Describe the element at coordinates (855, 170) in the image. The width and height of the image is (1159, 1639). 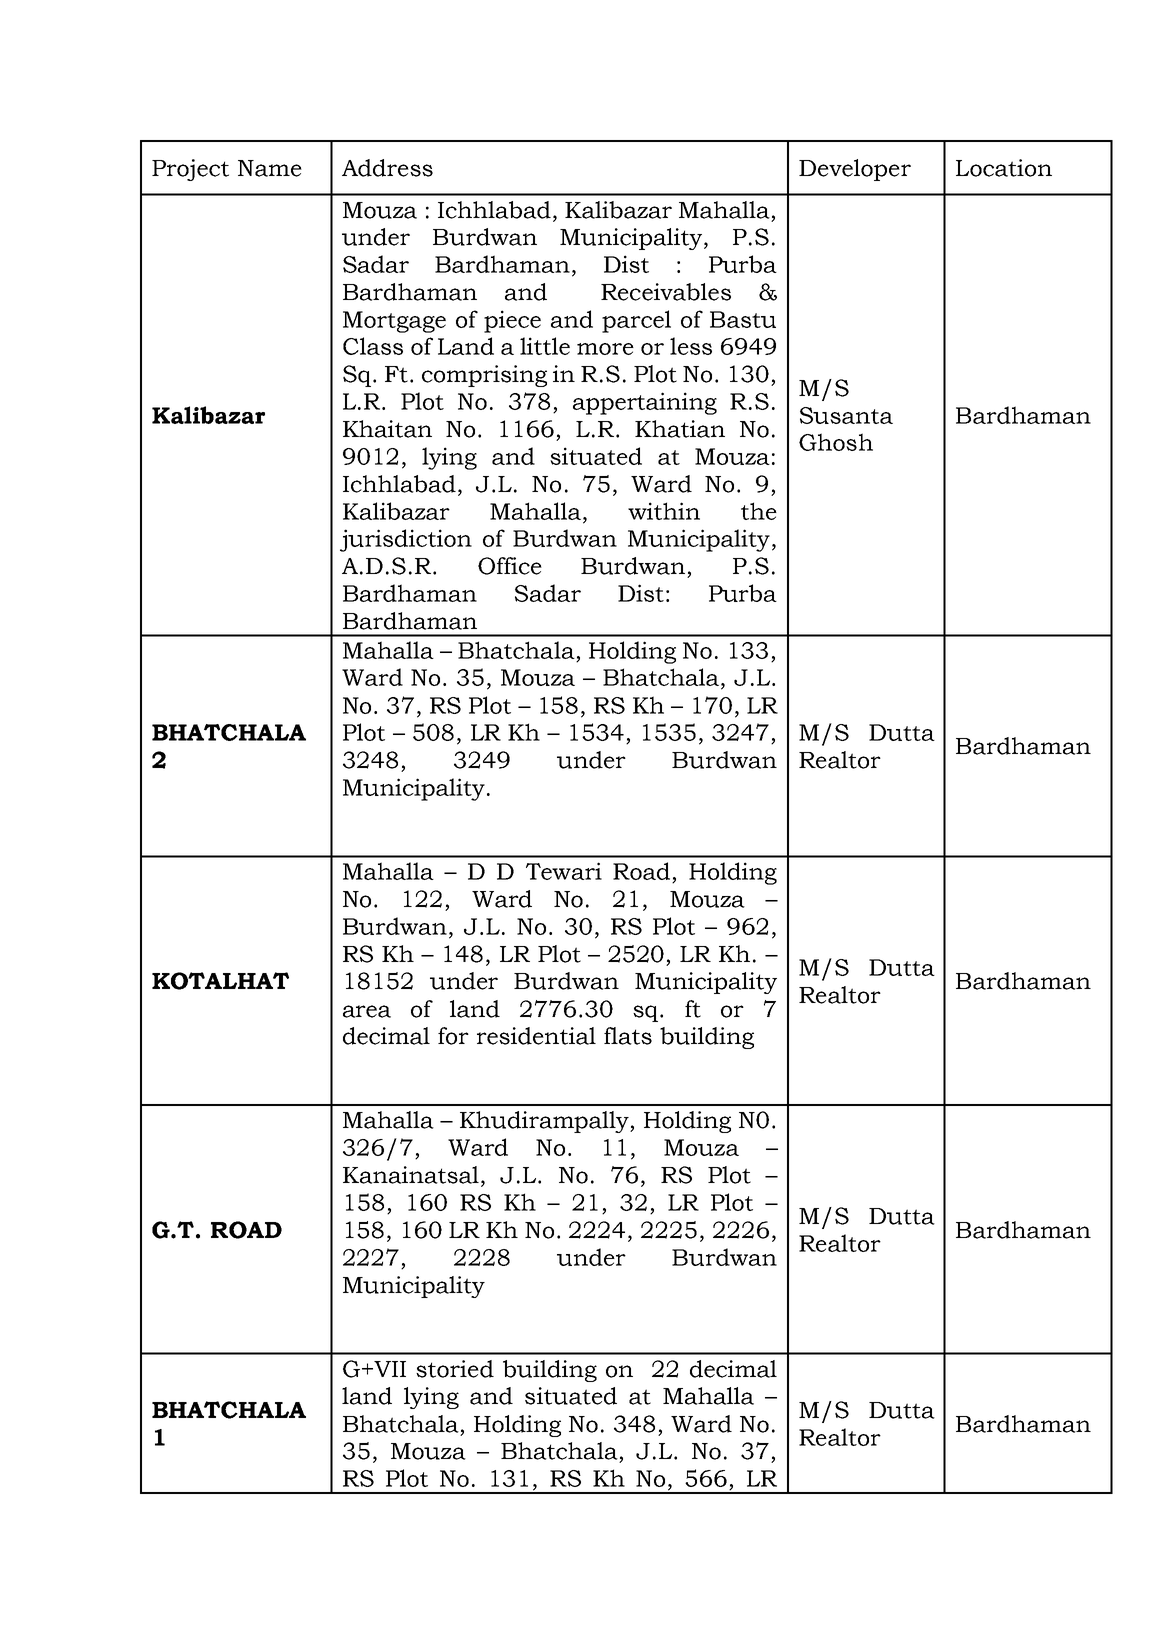
I see `Developer` at that location.
